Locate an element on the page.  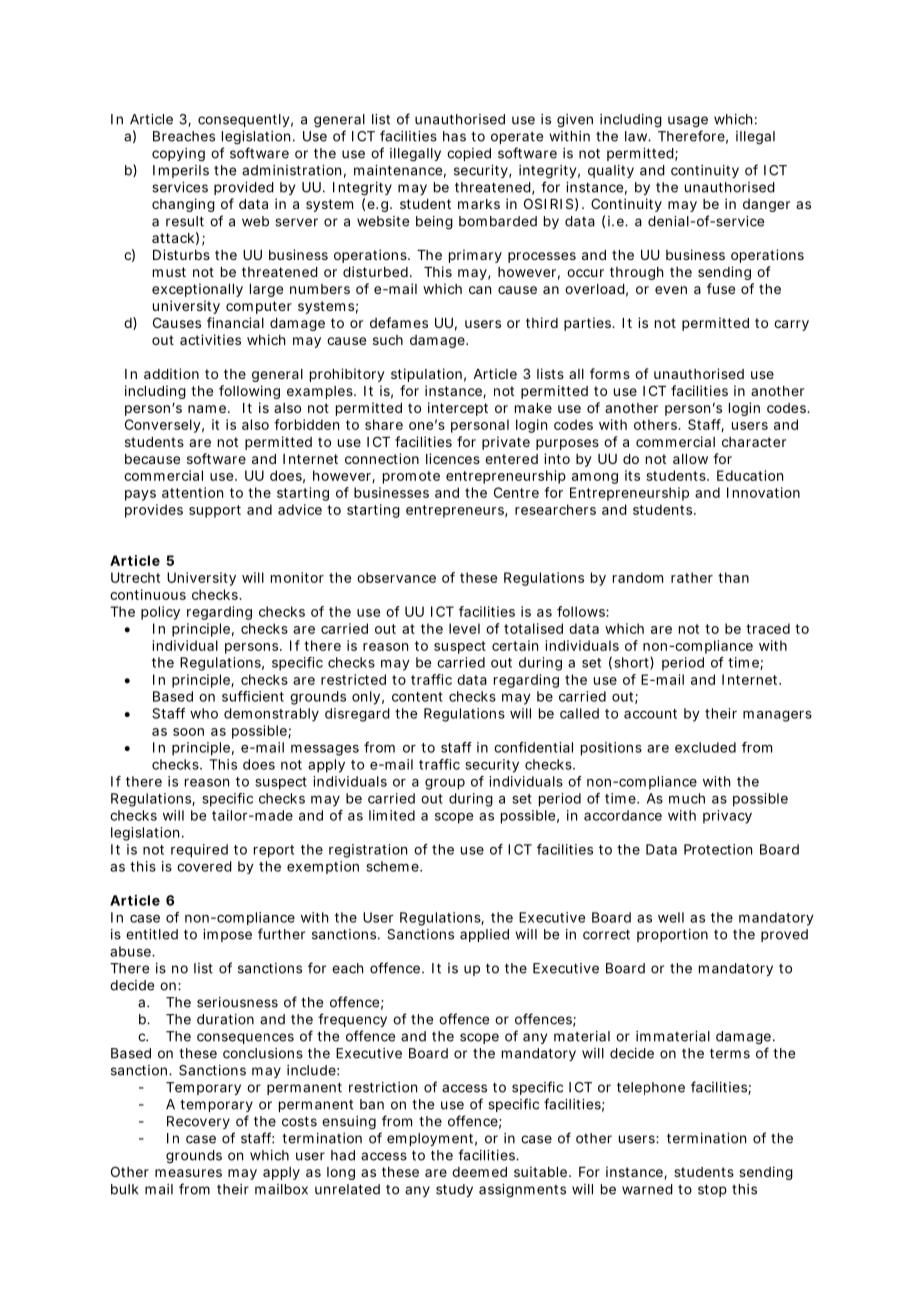
copied is located at coordinates (469, 154).
